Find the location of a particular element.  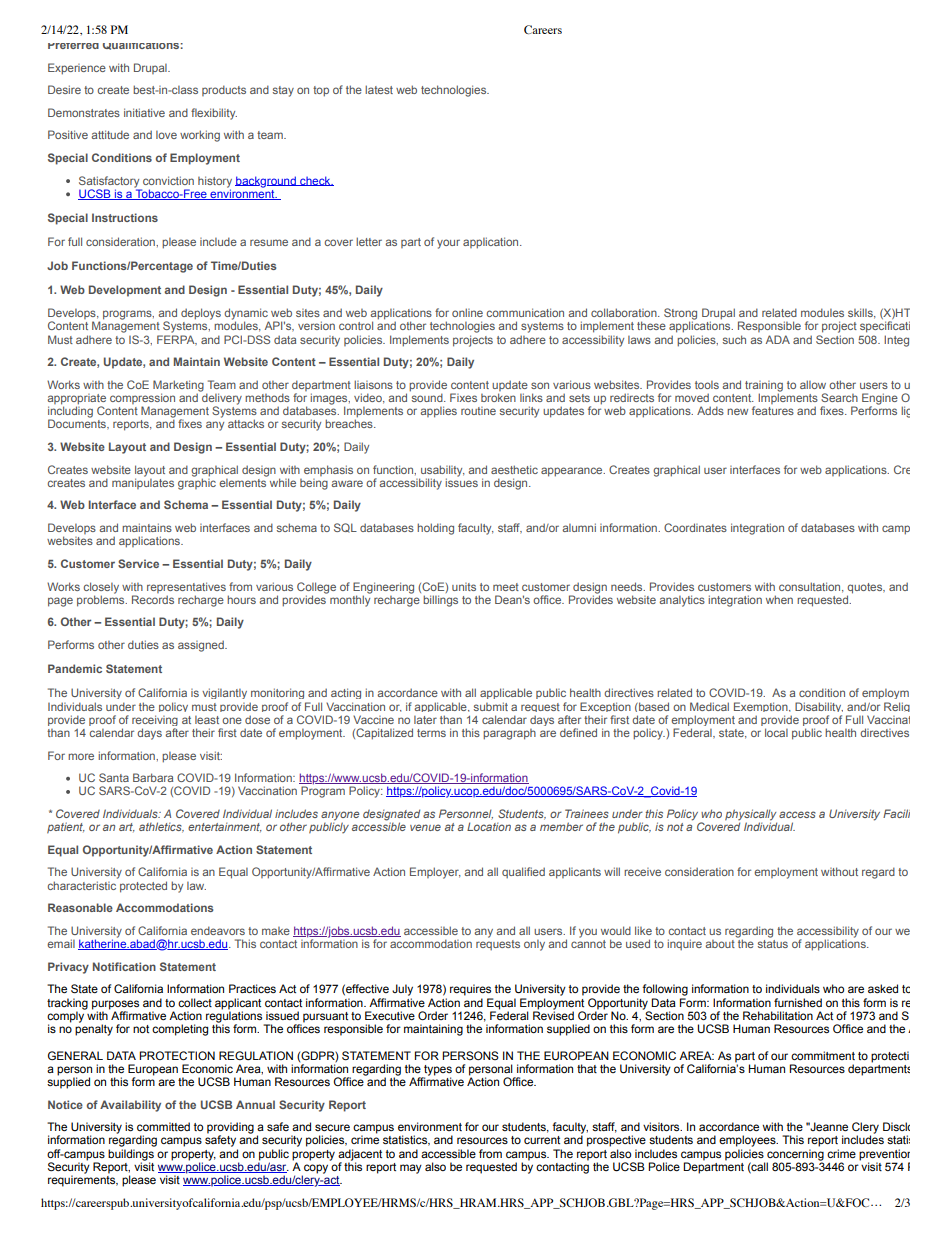

initiative is located at coordinates (144, 112).
